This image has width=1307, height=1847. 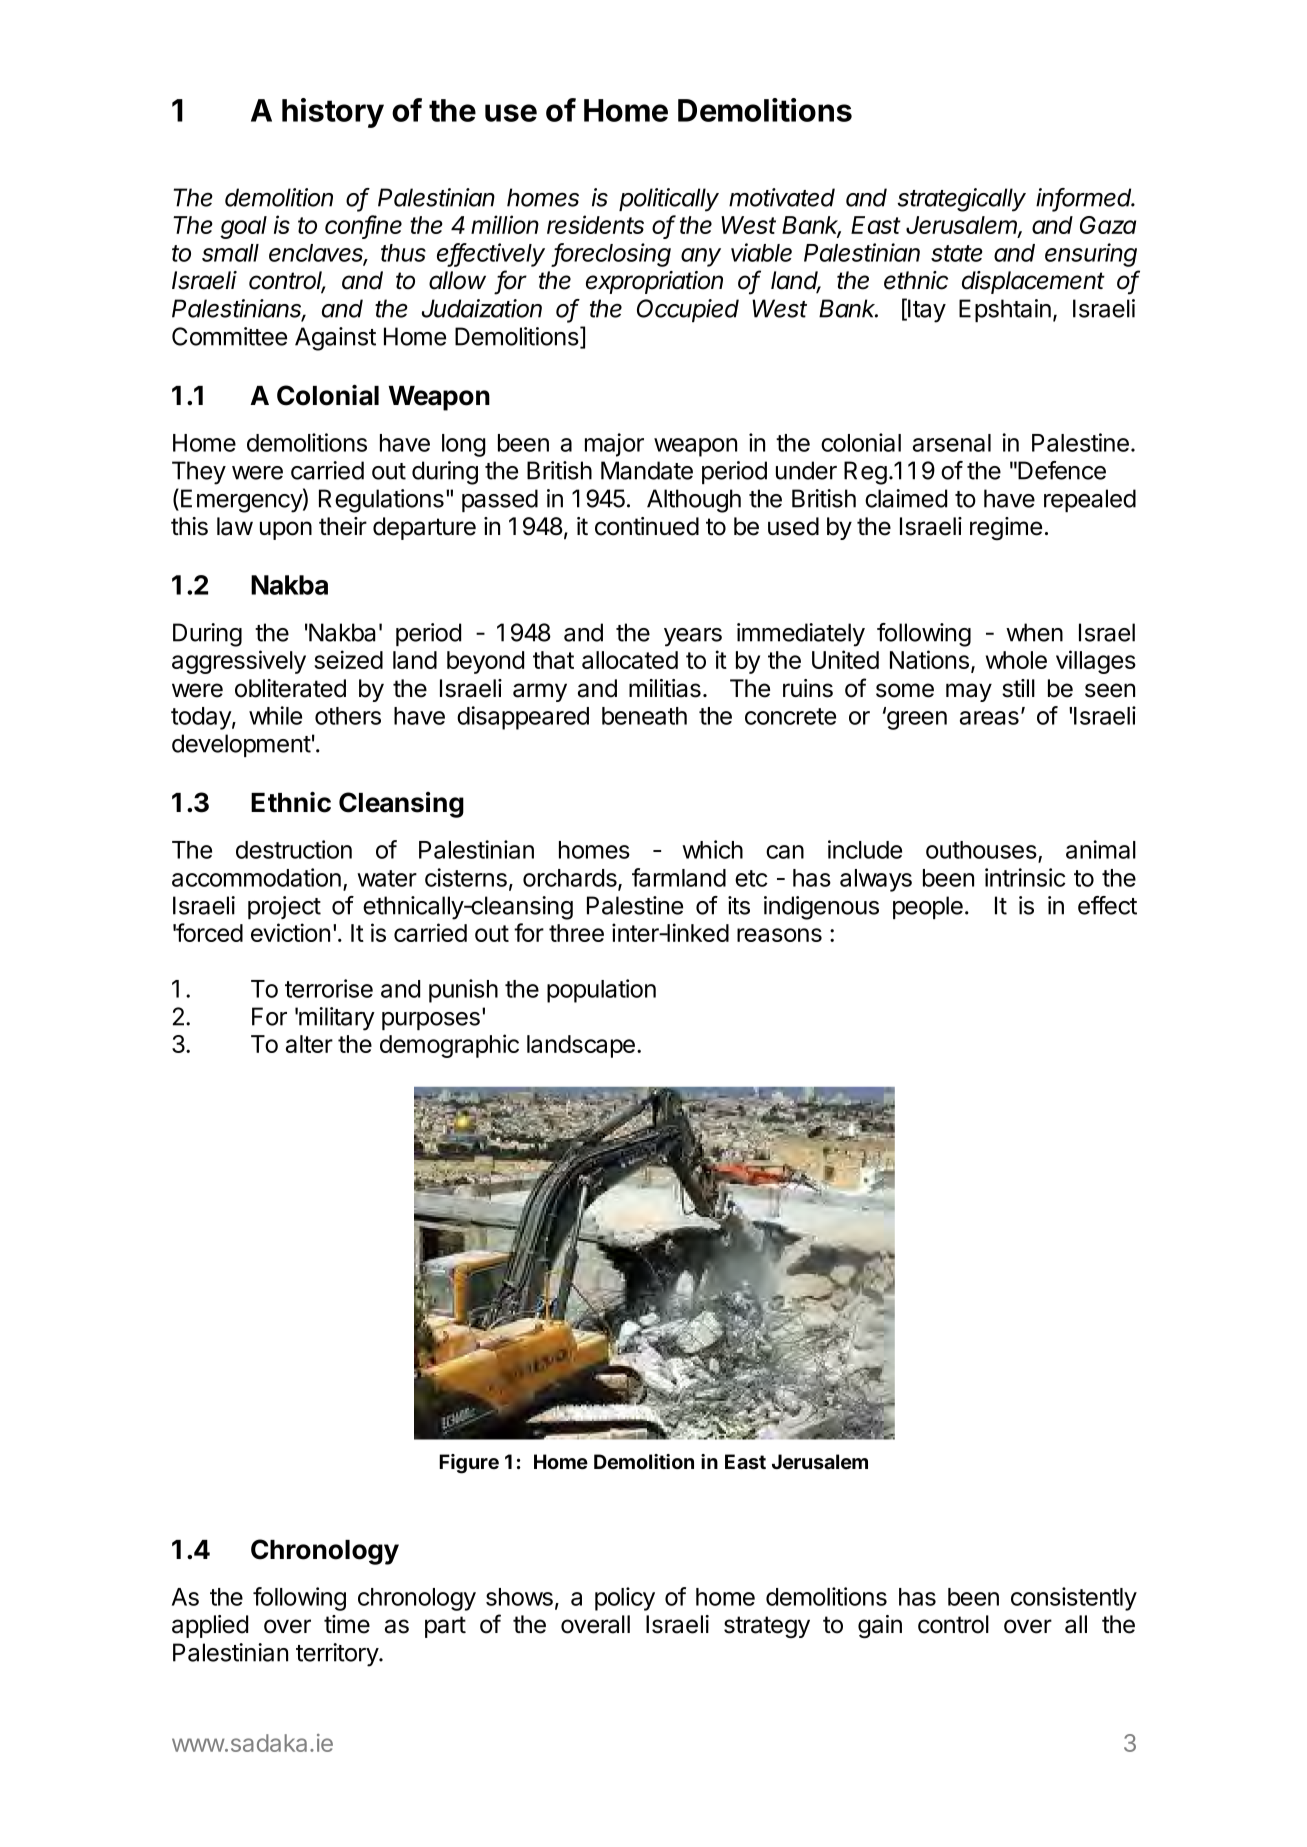 What do you see at coordinates (275, 715) in the image?
I see `while` at bounding box center [275, 715].
